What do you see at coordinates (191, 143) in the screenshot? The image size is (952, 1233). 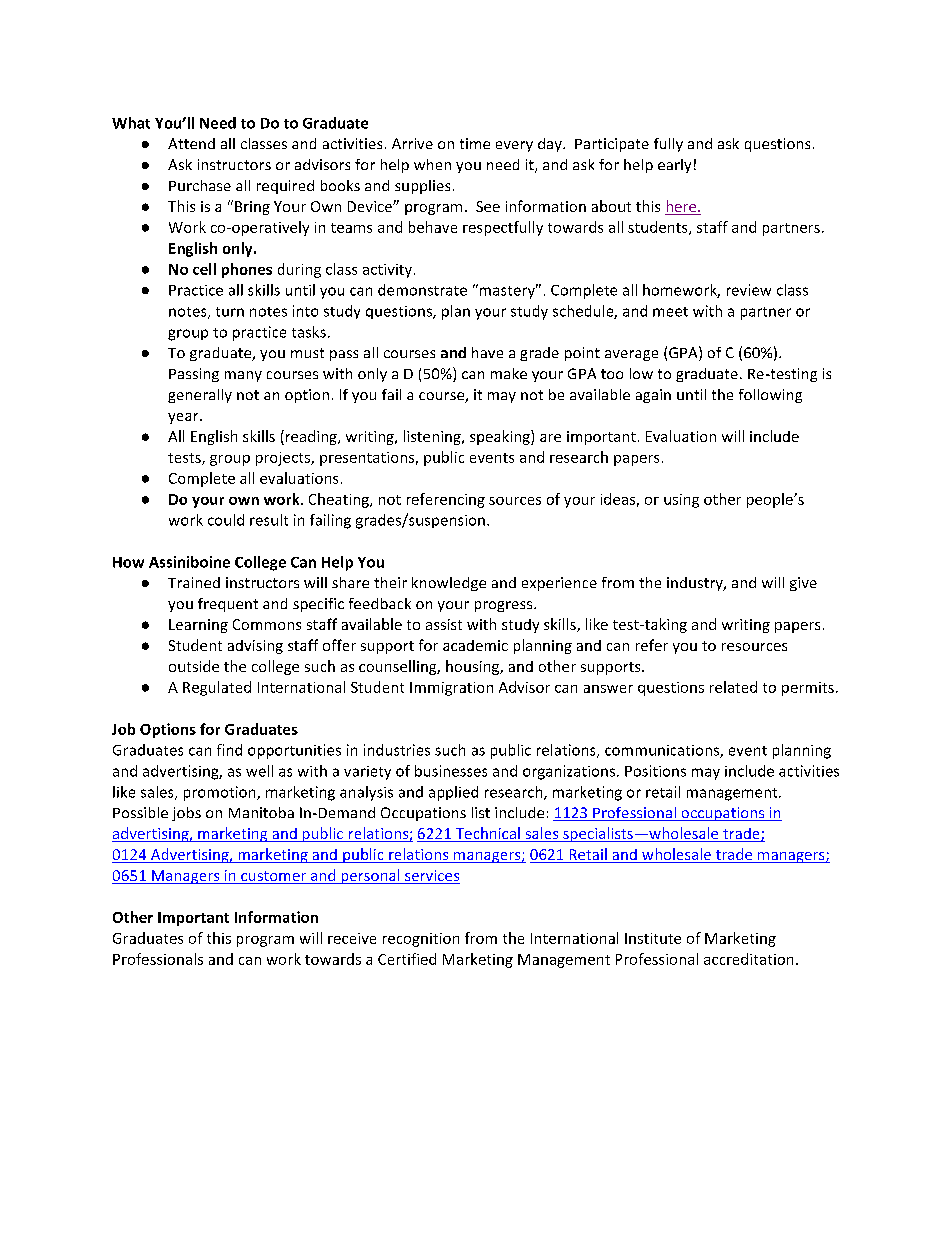 I see `Attend` at bounding box center [191, 143].
